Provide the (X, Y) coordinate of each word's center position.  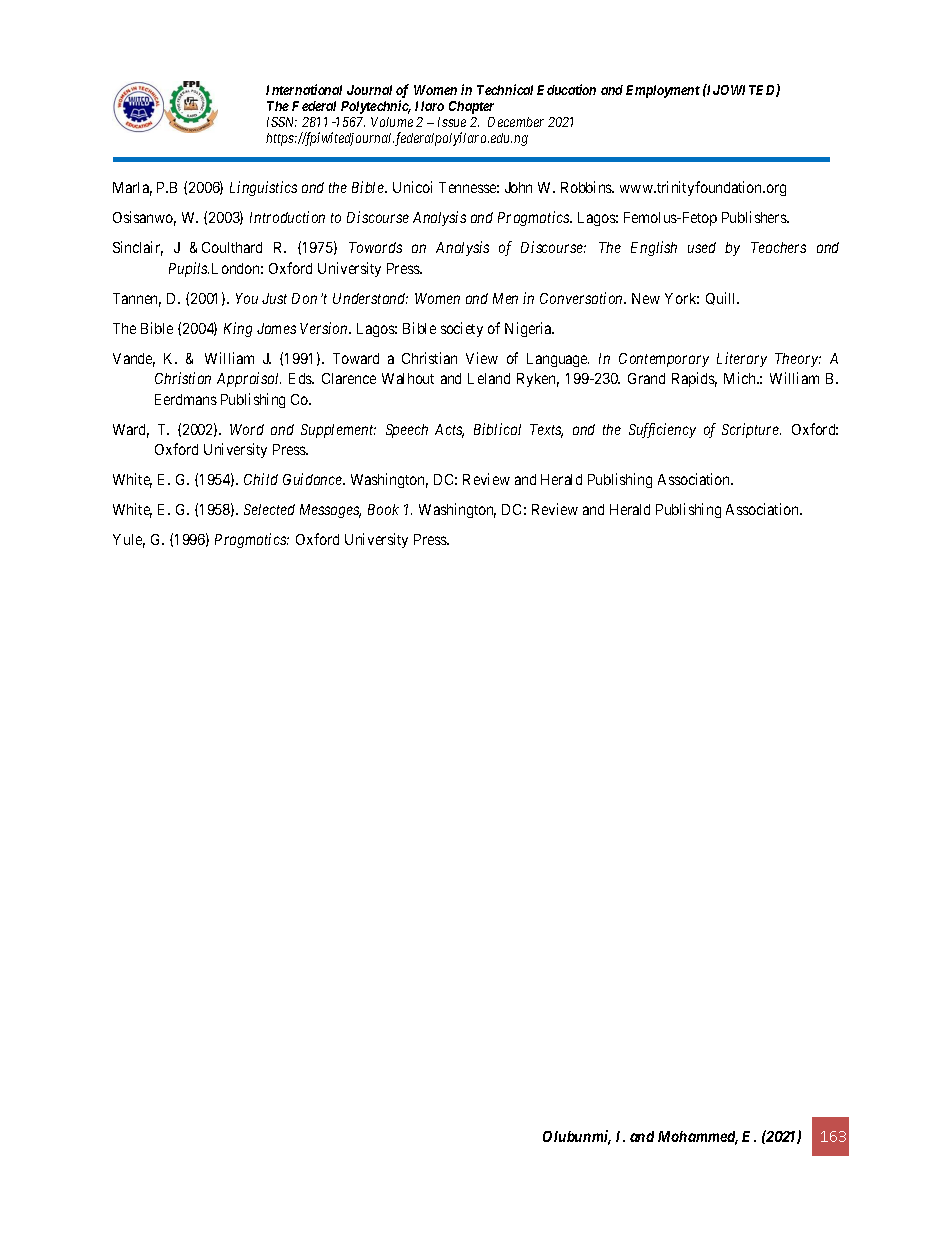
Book (383, 509)
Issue (452, 122)
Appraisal (249, 379)
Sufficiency (662, 430)
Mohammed (698, 1138)
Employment (663, 91)
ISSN (282, 122)
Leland (489, 378)
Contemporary (664, 360)
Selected (269, 509)
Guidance (313, 479)
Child (261, 479)
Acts (449, 431)
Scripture (751, 430)
